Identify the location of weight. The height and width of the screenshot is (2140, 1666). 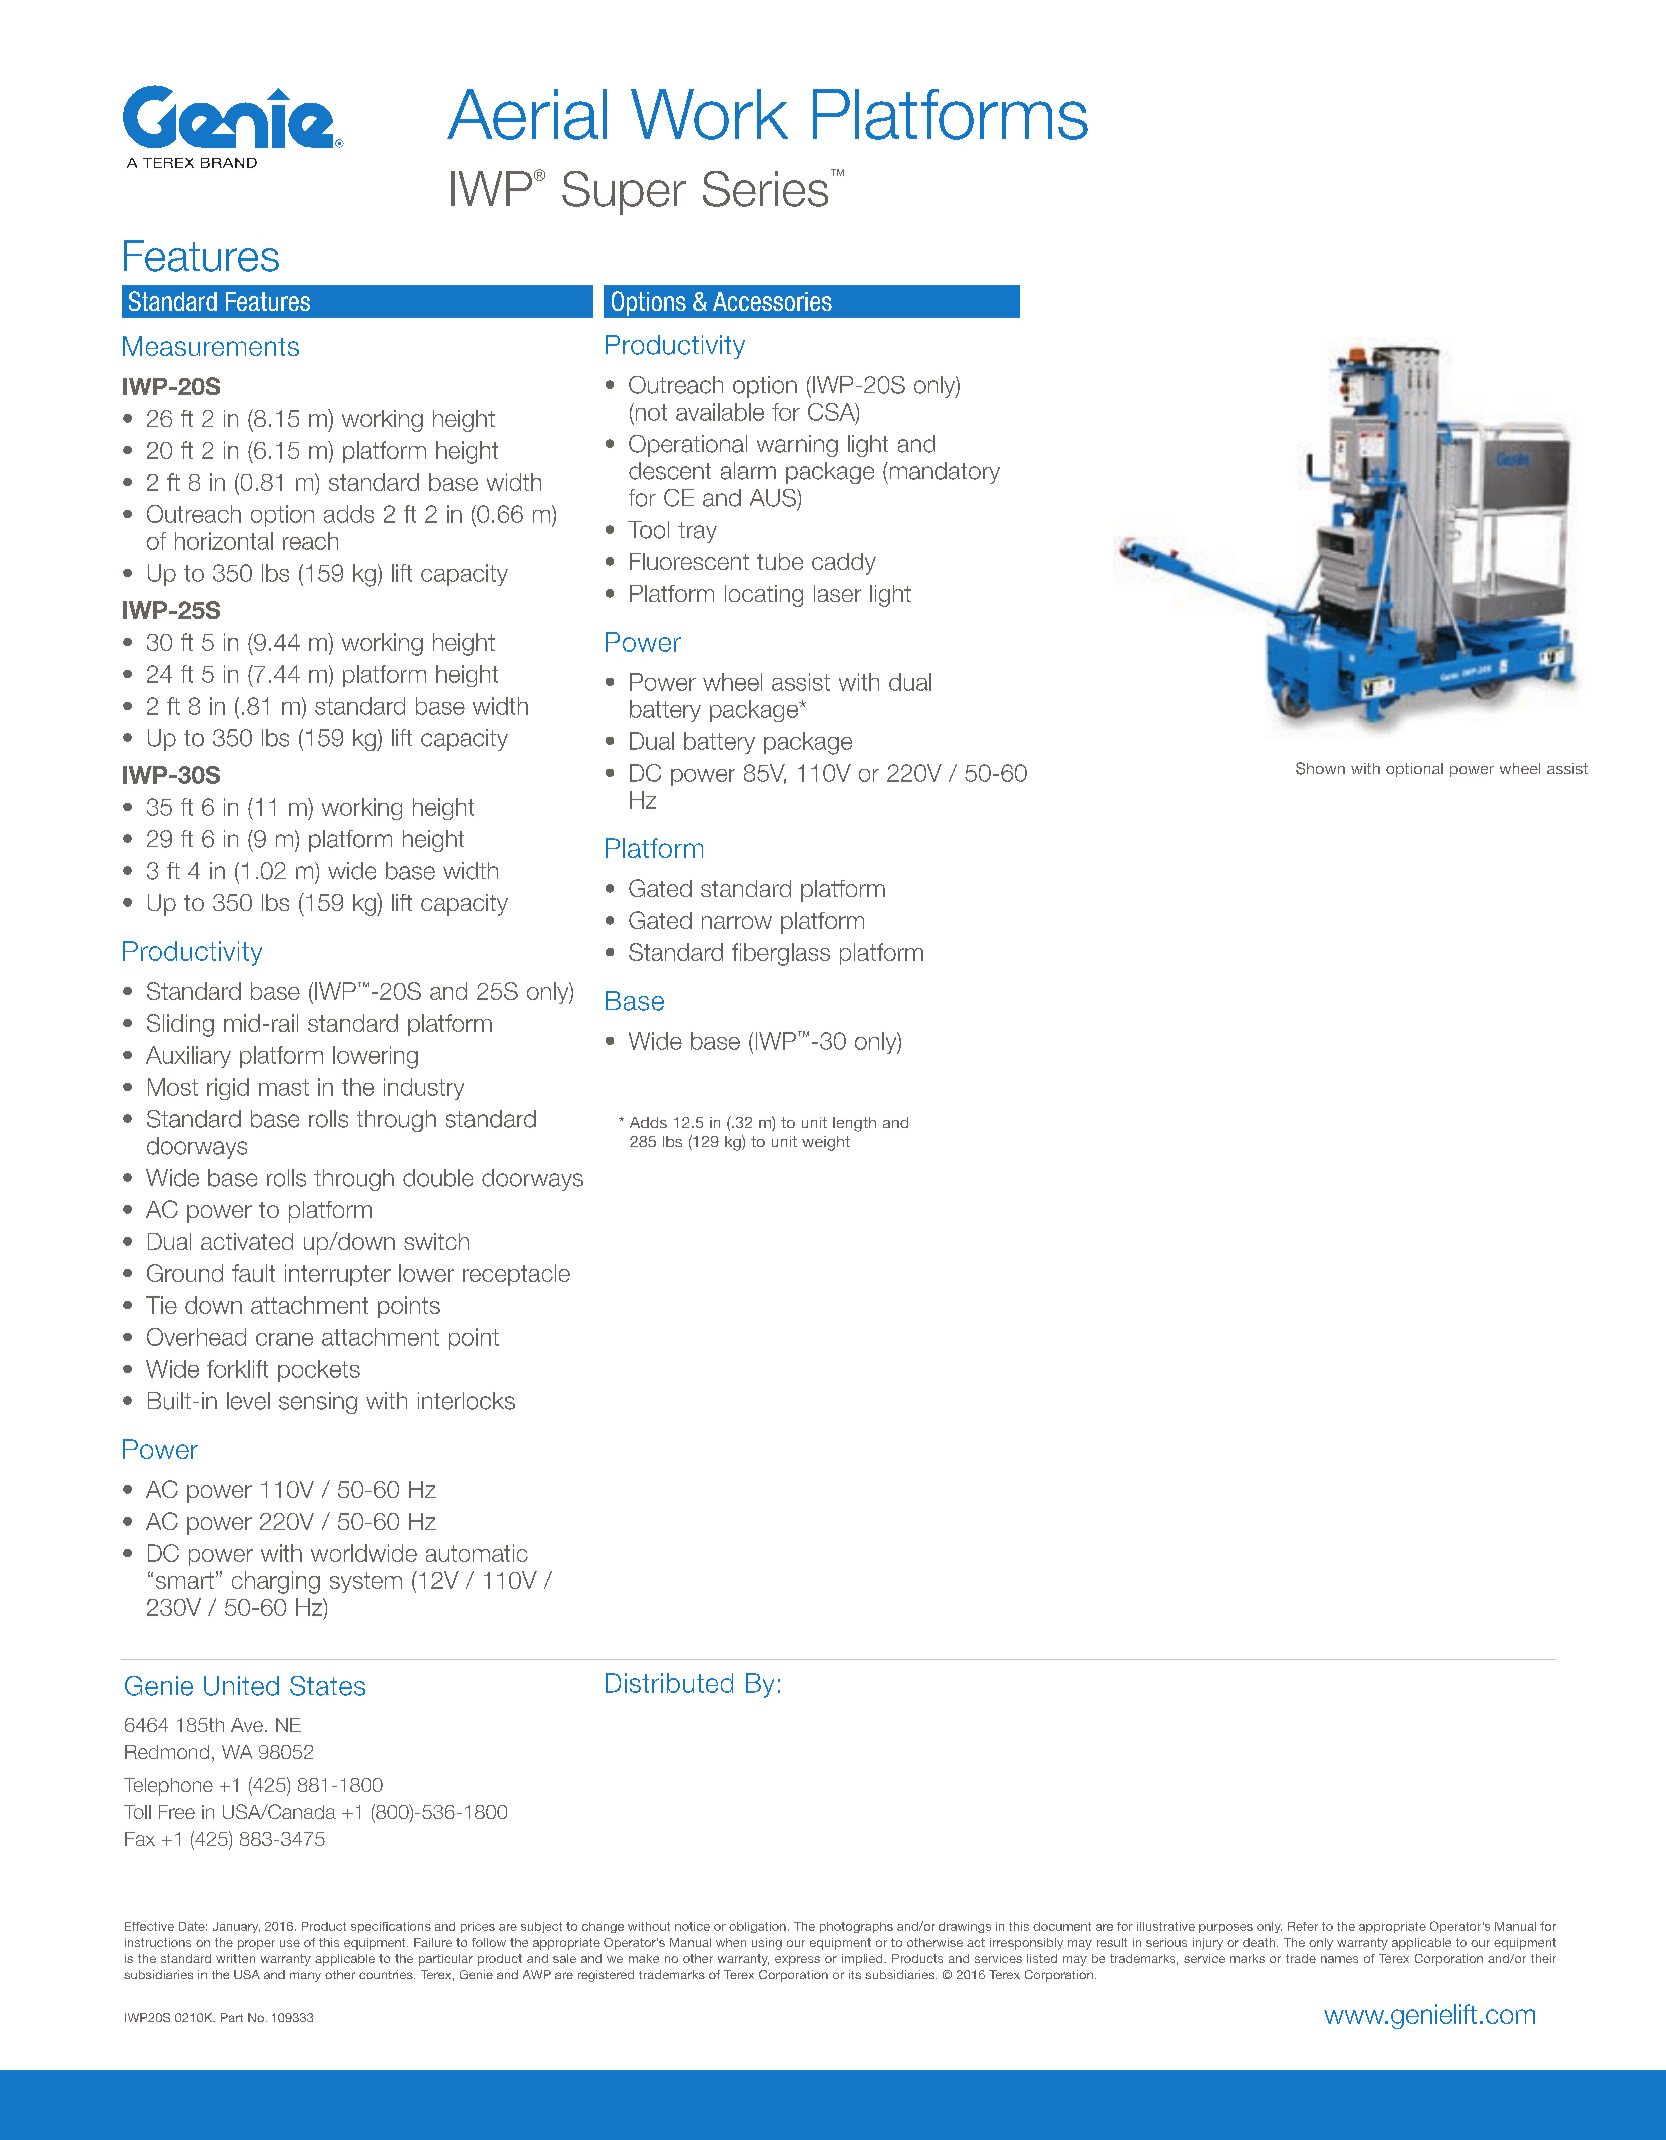
(826, 1143).
